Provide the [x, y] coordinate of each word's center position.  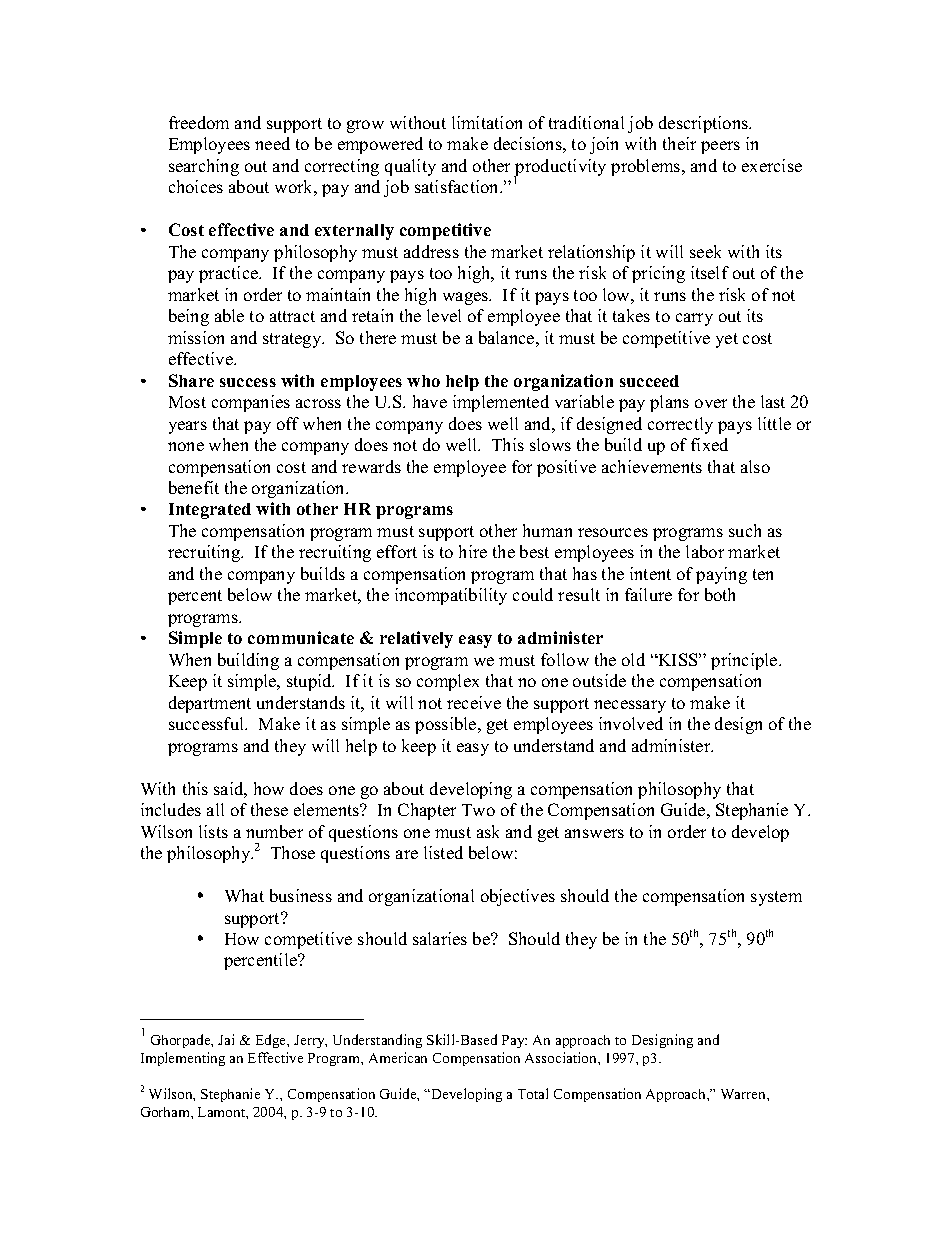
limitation [487, 122]
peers [720, 147]
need [272, 143]
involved [631, 723]
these [269, 809]
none [186, 446]
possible [447, 725]
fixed [709, 444]
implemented [501, 403]
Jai [226, 1039]
